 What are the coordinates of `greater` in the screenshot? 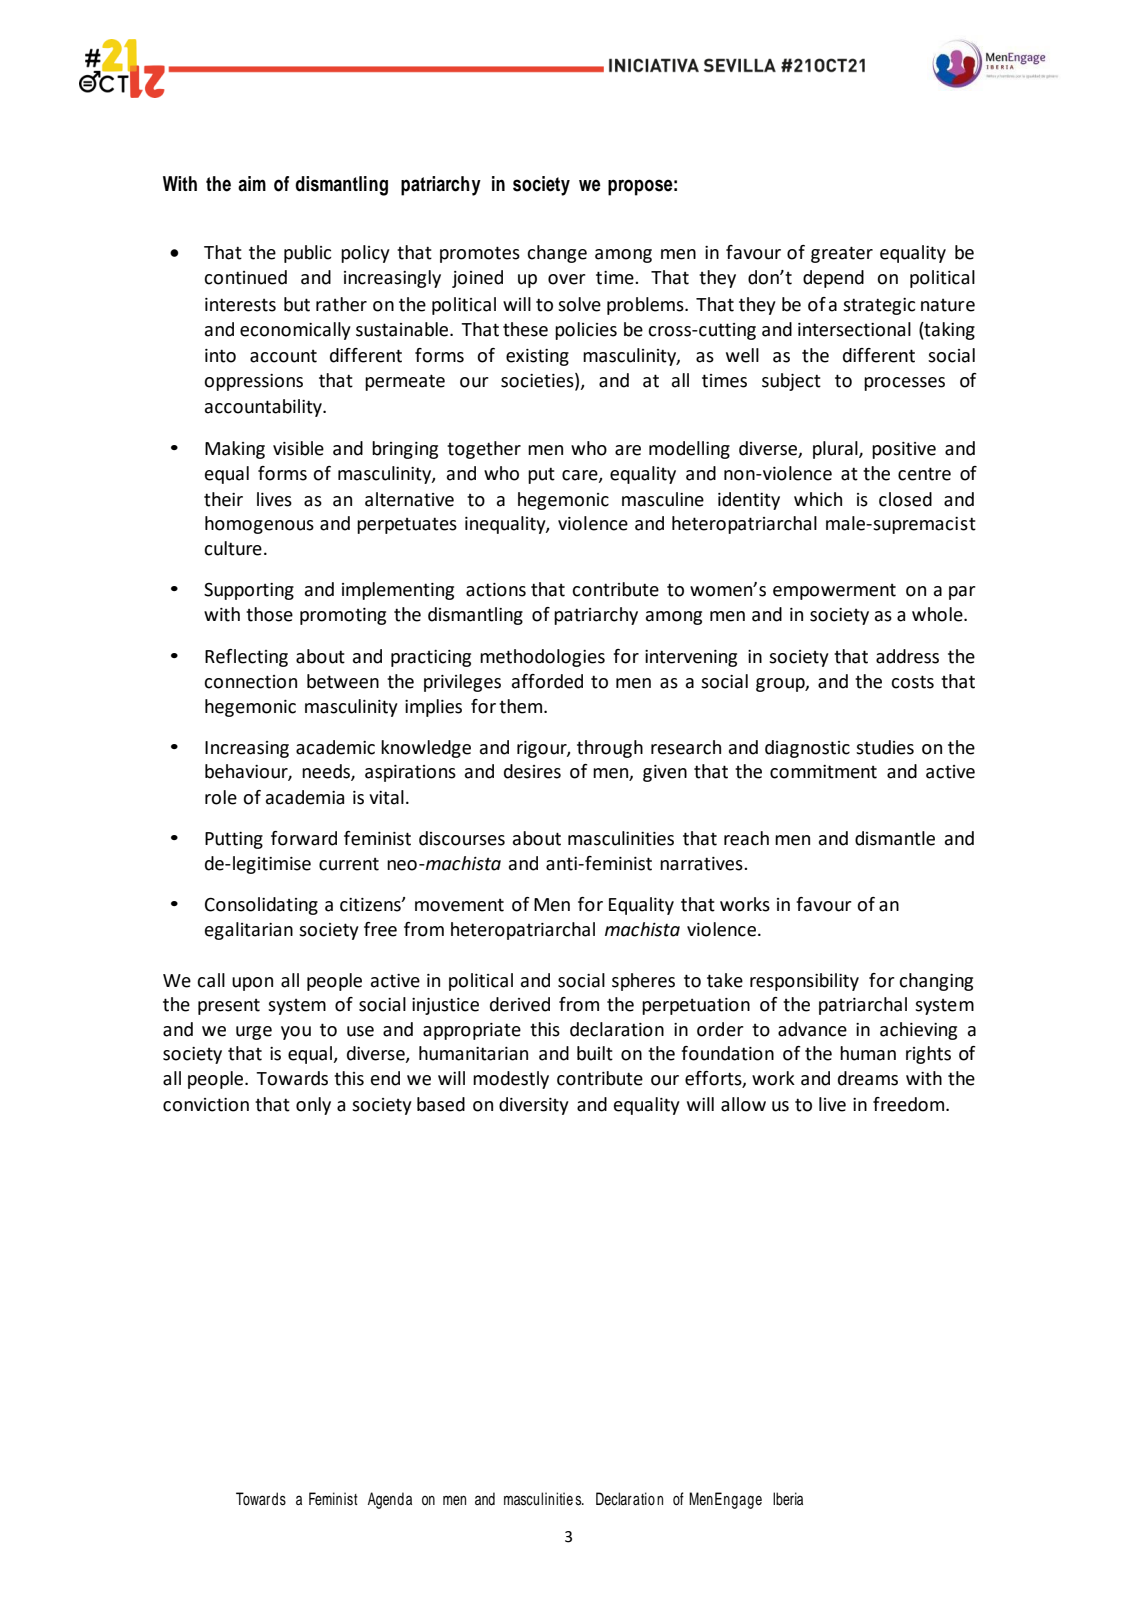 It's located at (842, 254).
